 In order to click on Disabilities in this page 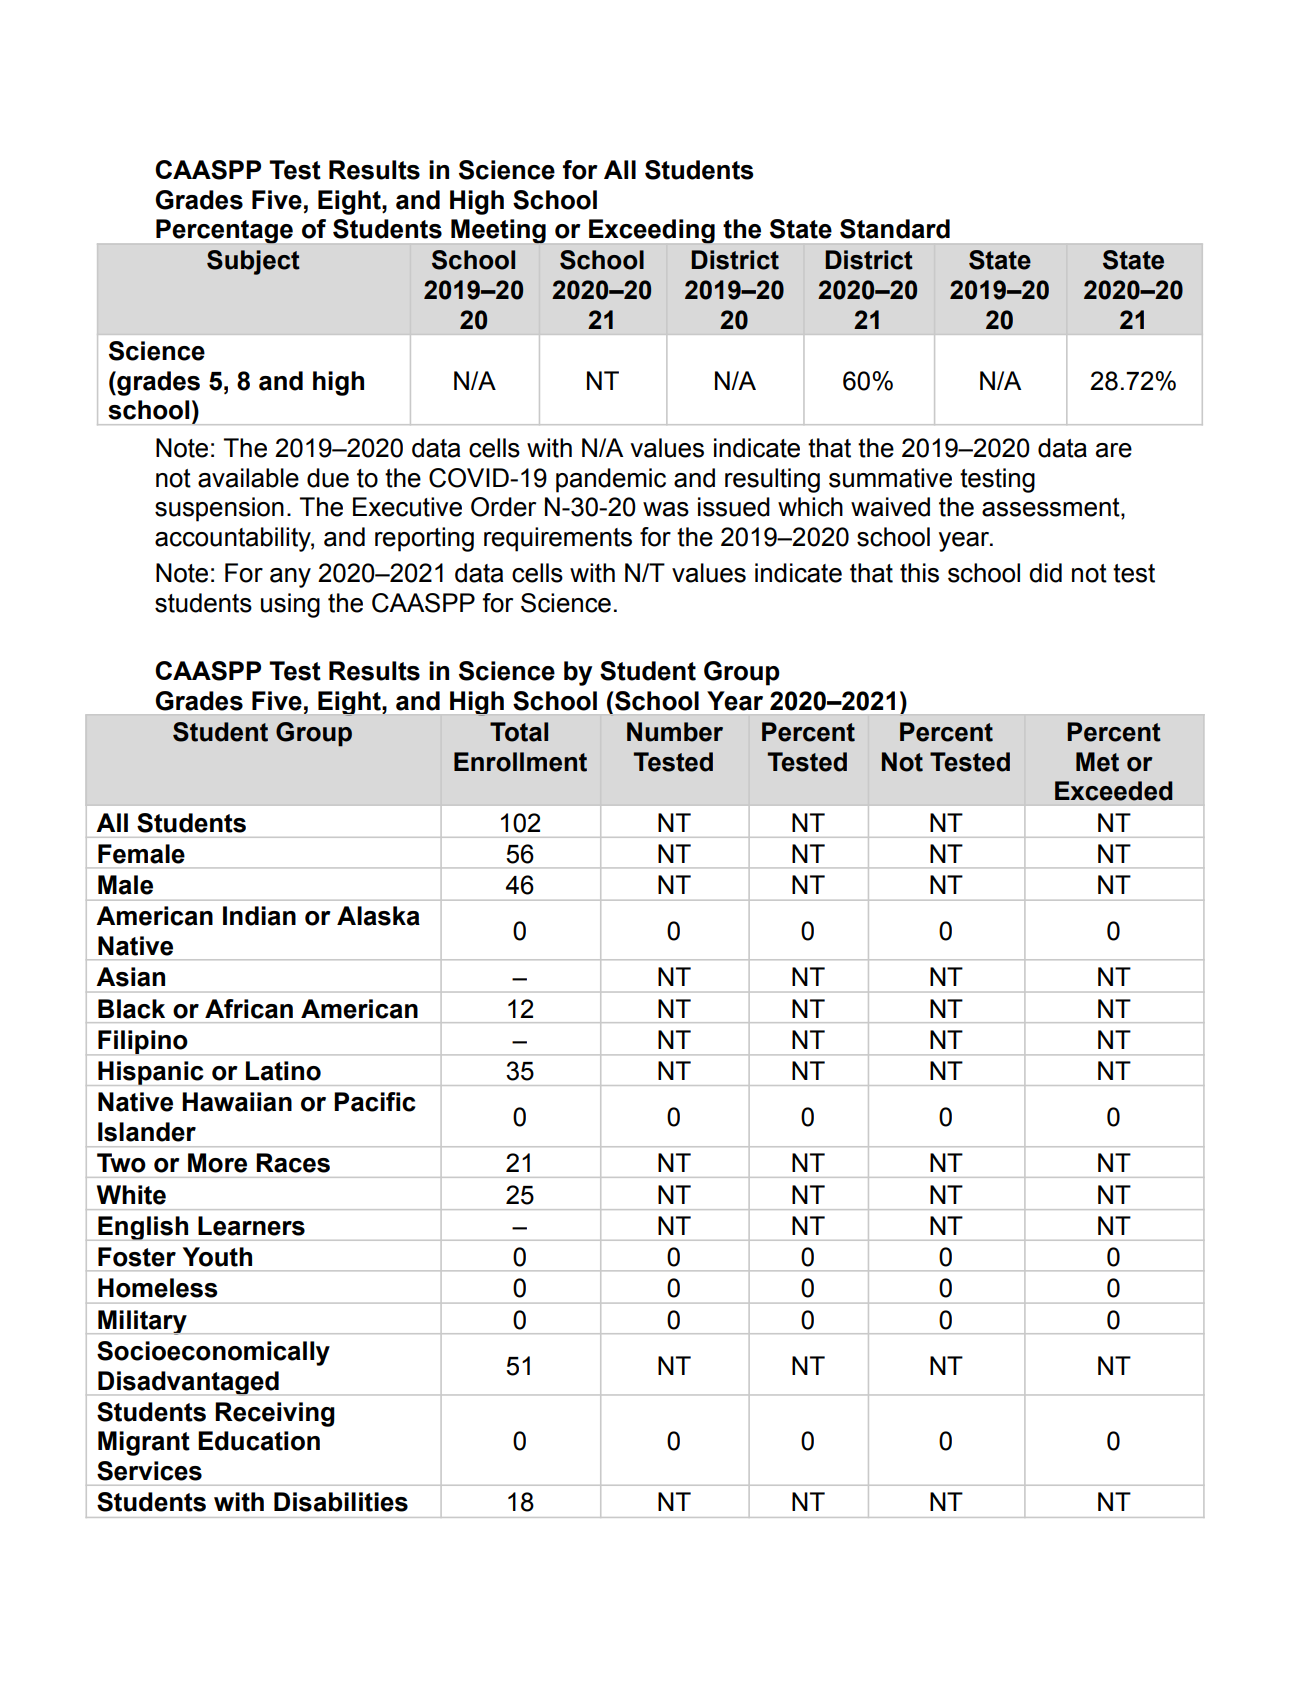, I will do `click(341, 1502)`.
